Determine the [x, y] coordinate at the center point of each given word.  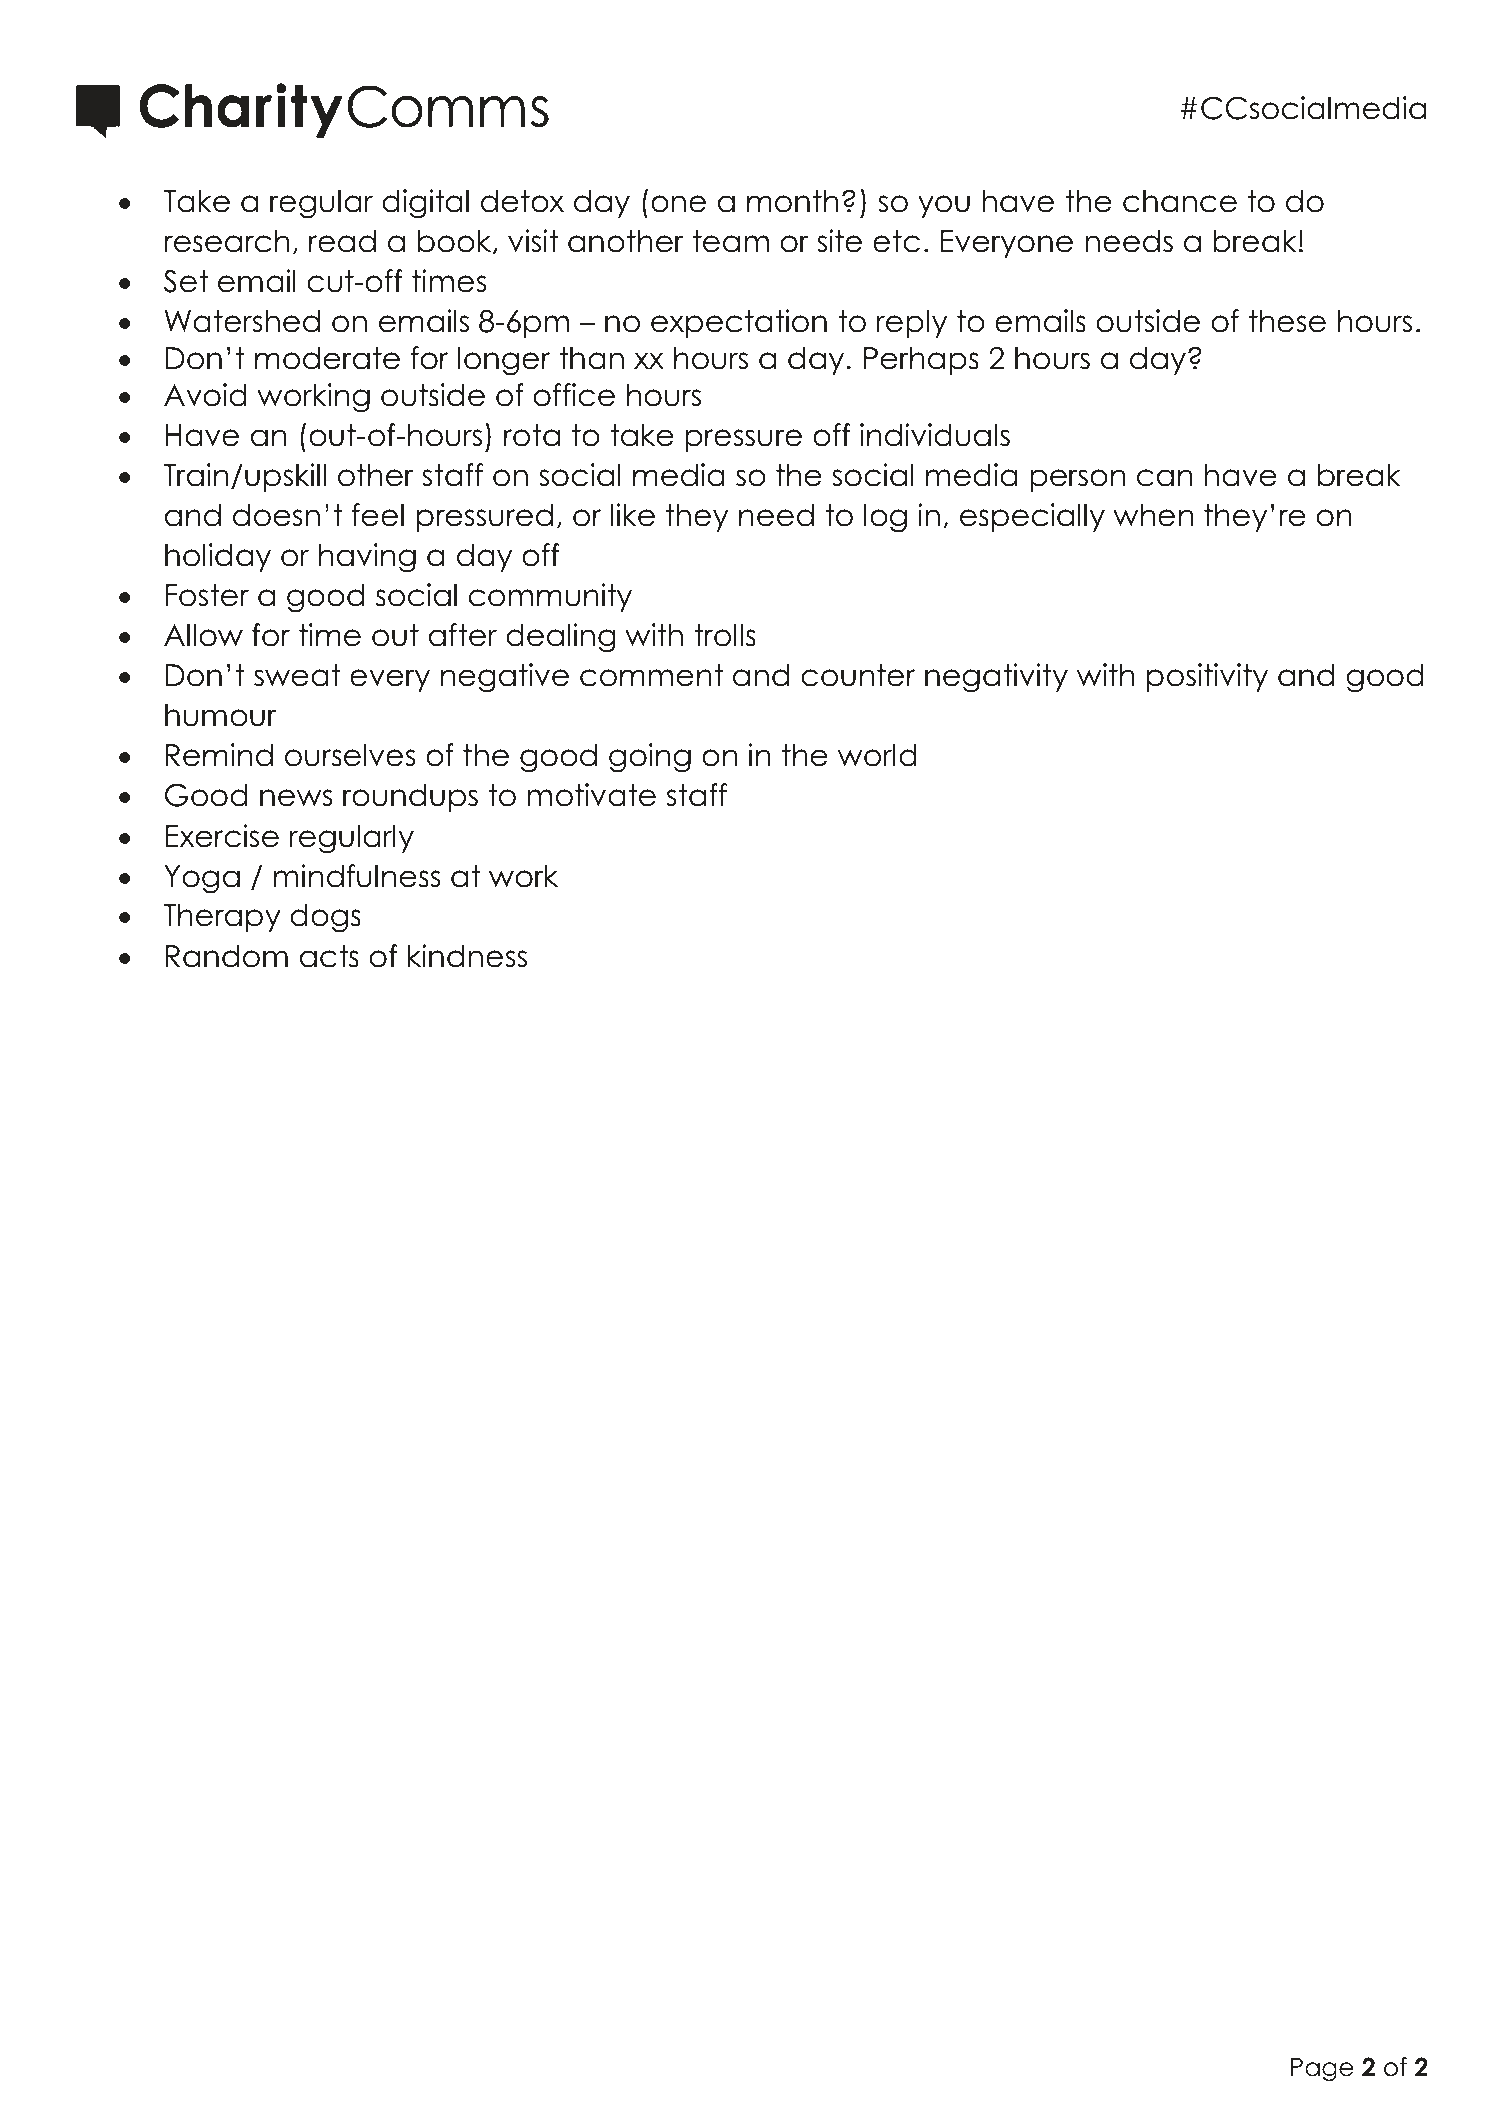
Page [1322, 2070]
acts [329, 956]
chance [1180, 201]
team [731, 241]
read [342, 241]
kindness [467, 956]
